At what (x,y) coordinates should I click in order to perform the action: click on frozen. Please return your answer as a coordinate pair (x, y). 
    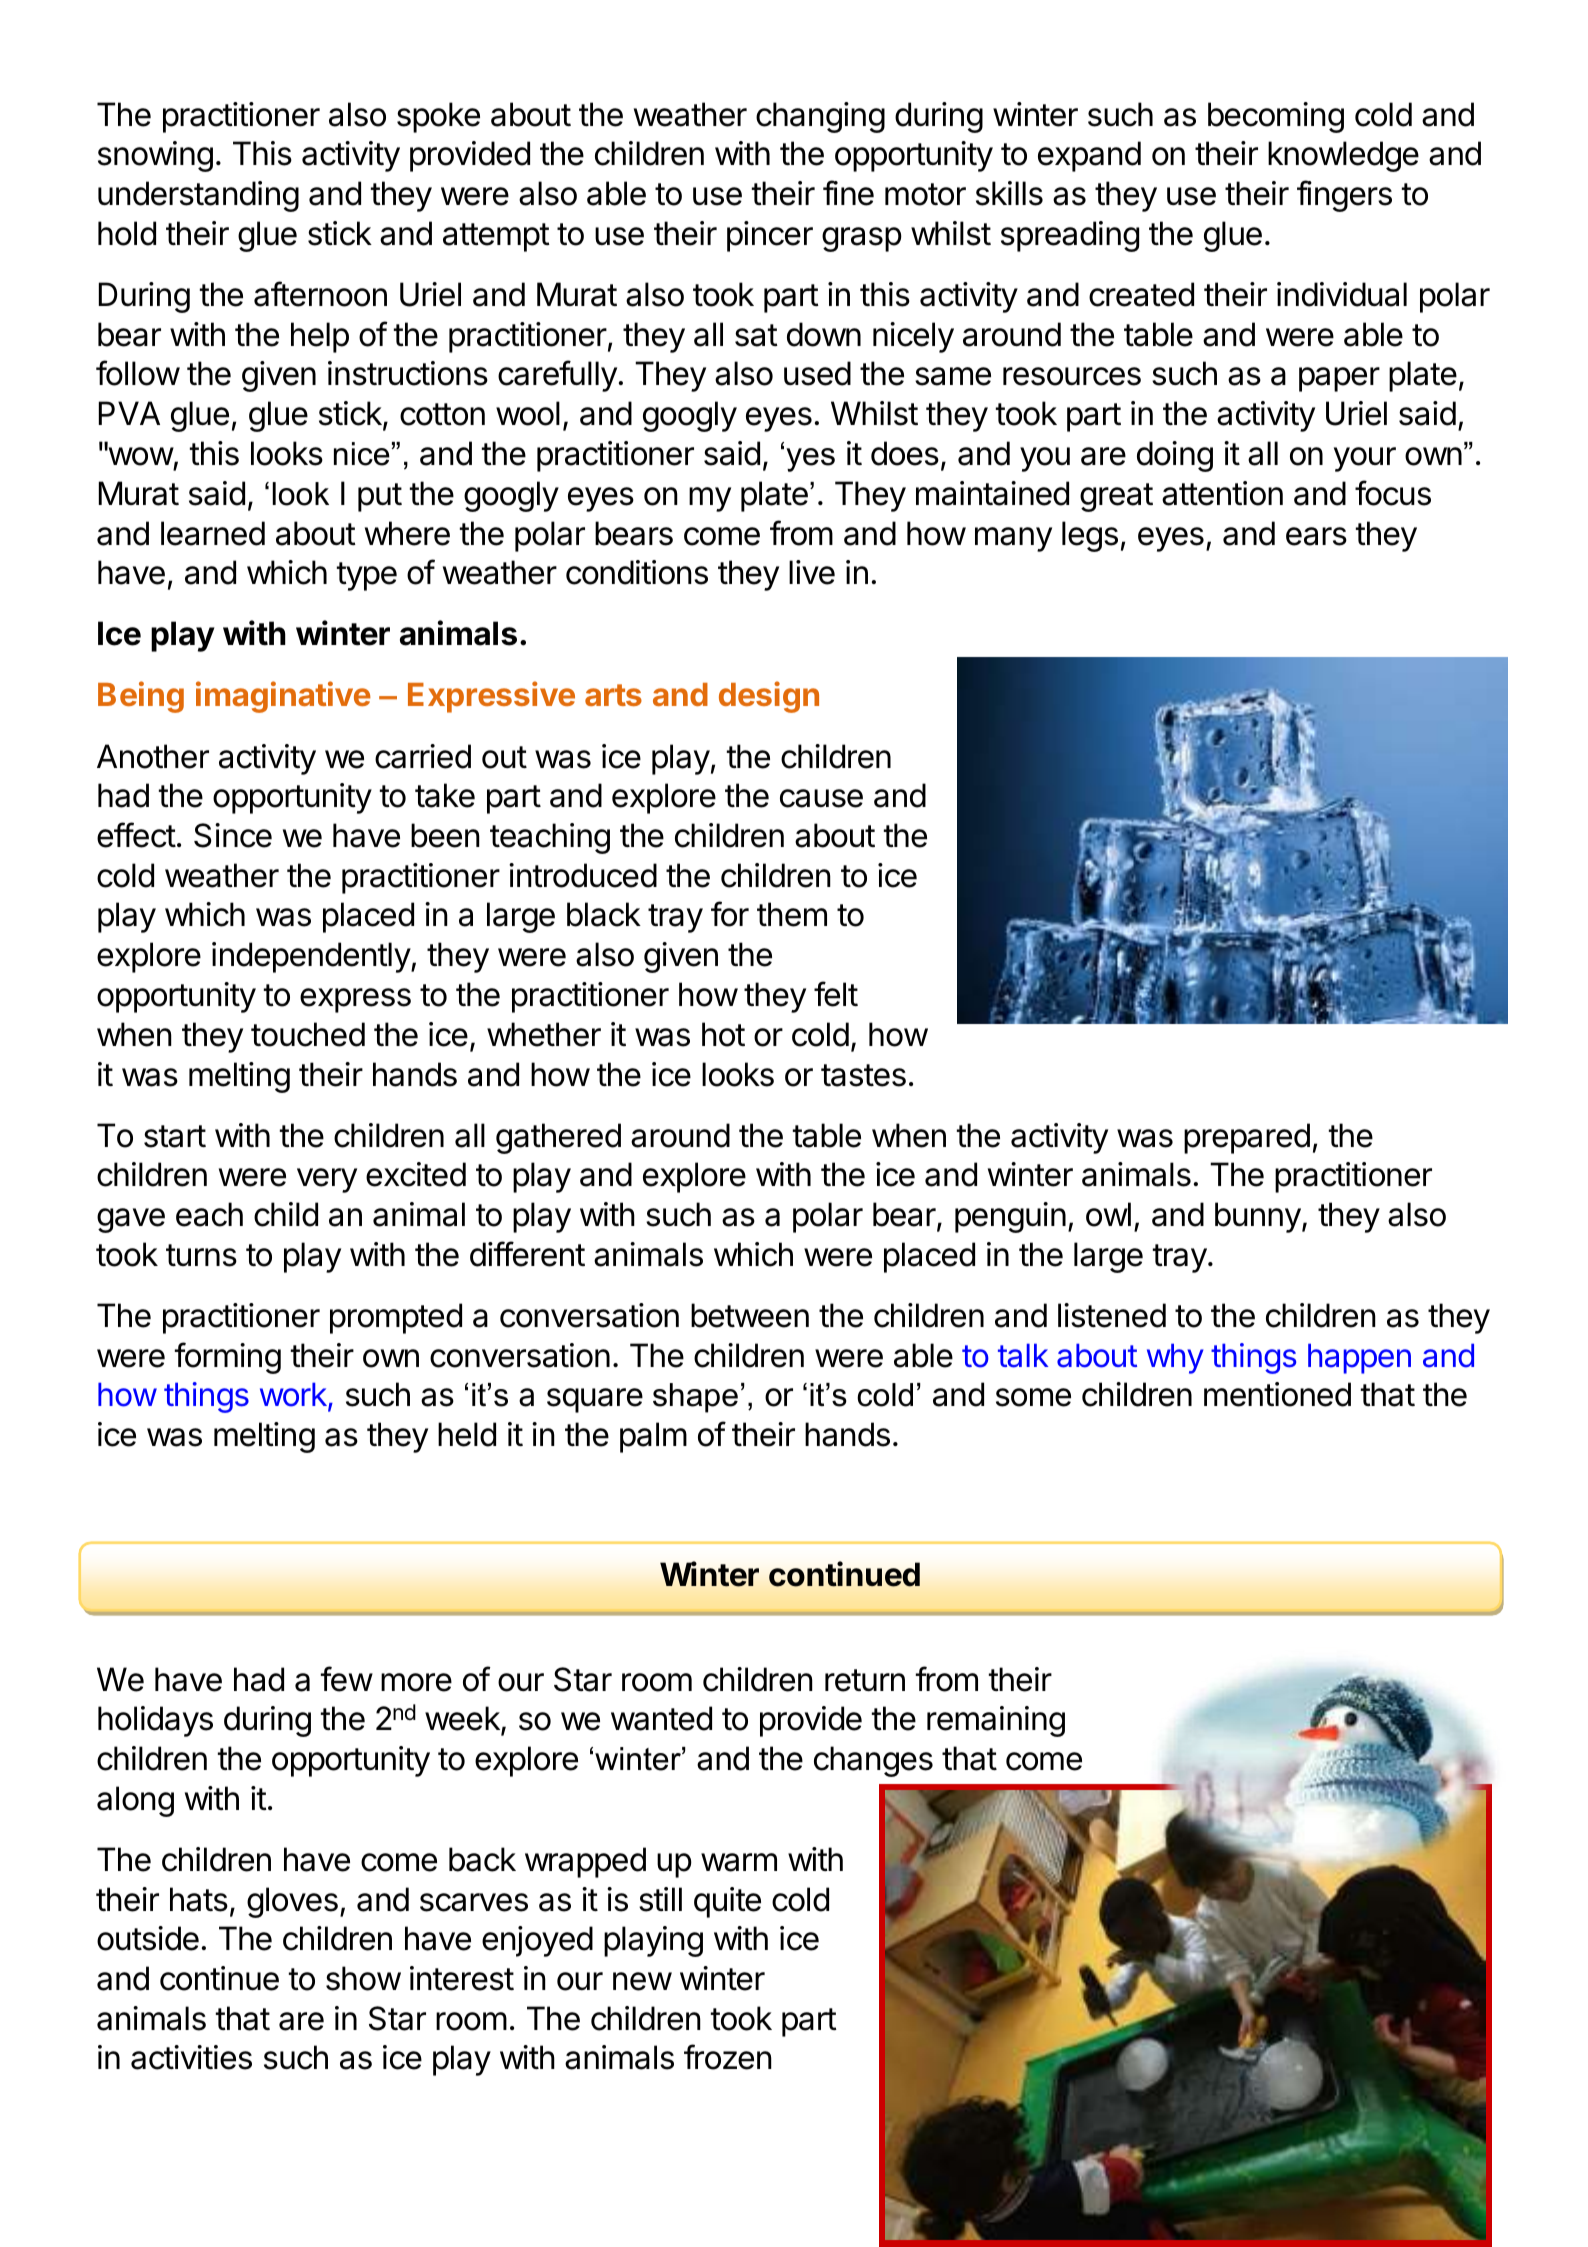
    Looking at the image, I should click on (728, 2057).
